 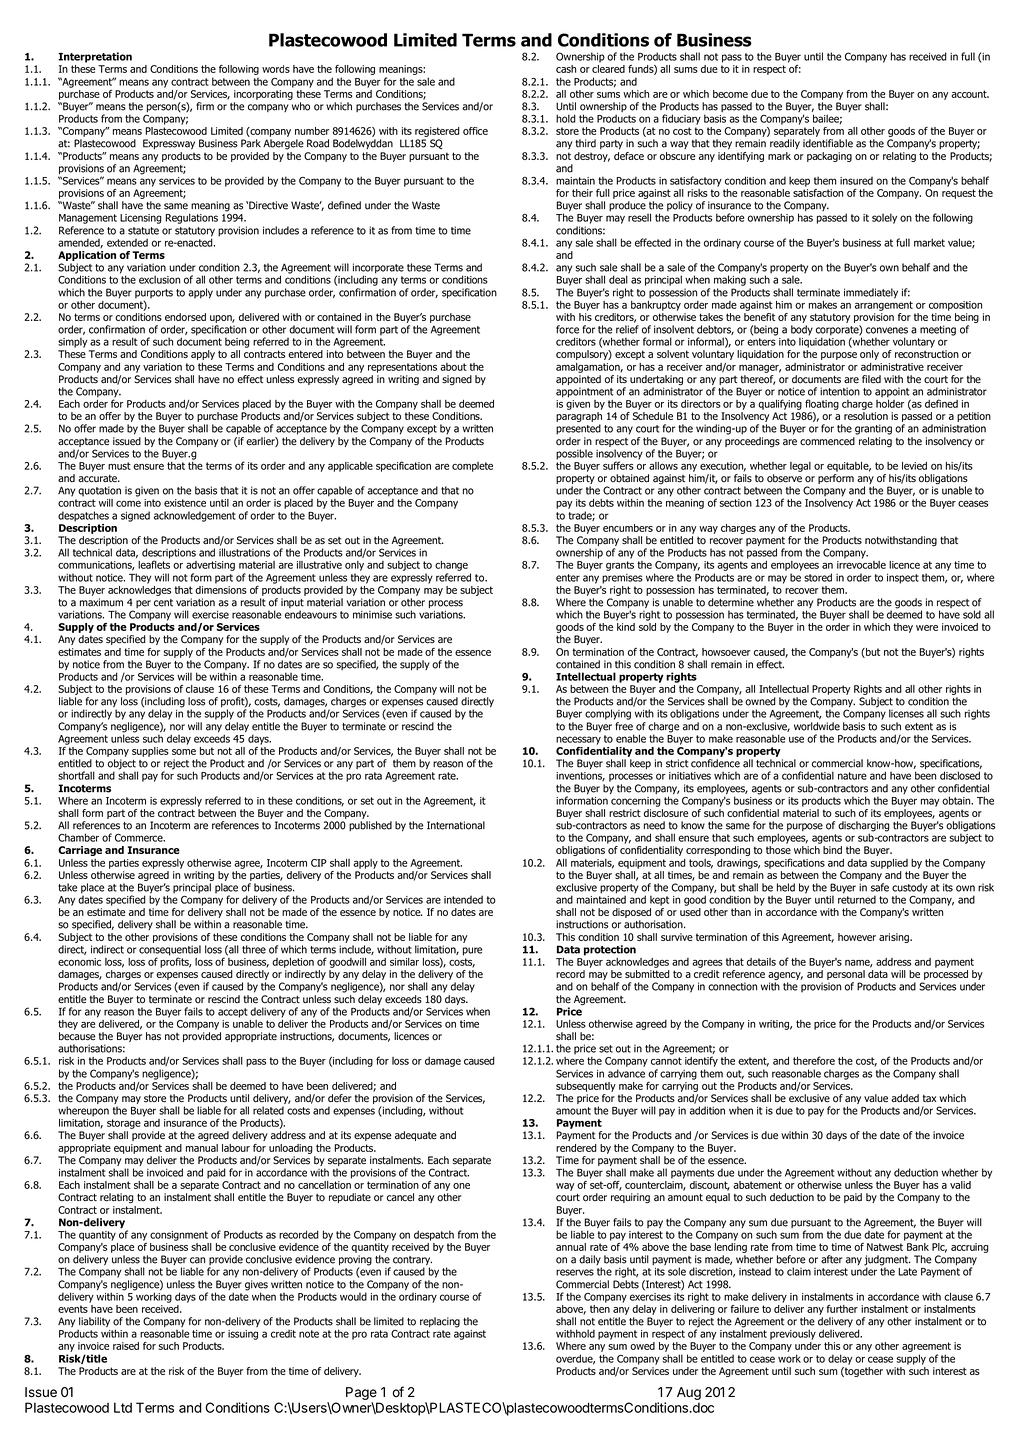 What do you see at coordinates (126, 1346) in the document?
I see `raised` at bounding box center [126, 1346].
